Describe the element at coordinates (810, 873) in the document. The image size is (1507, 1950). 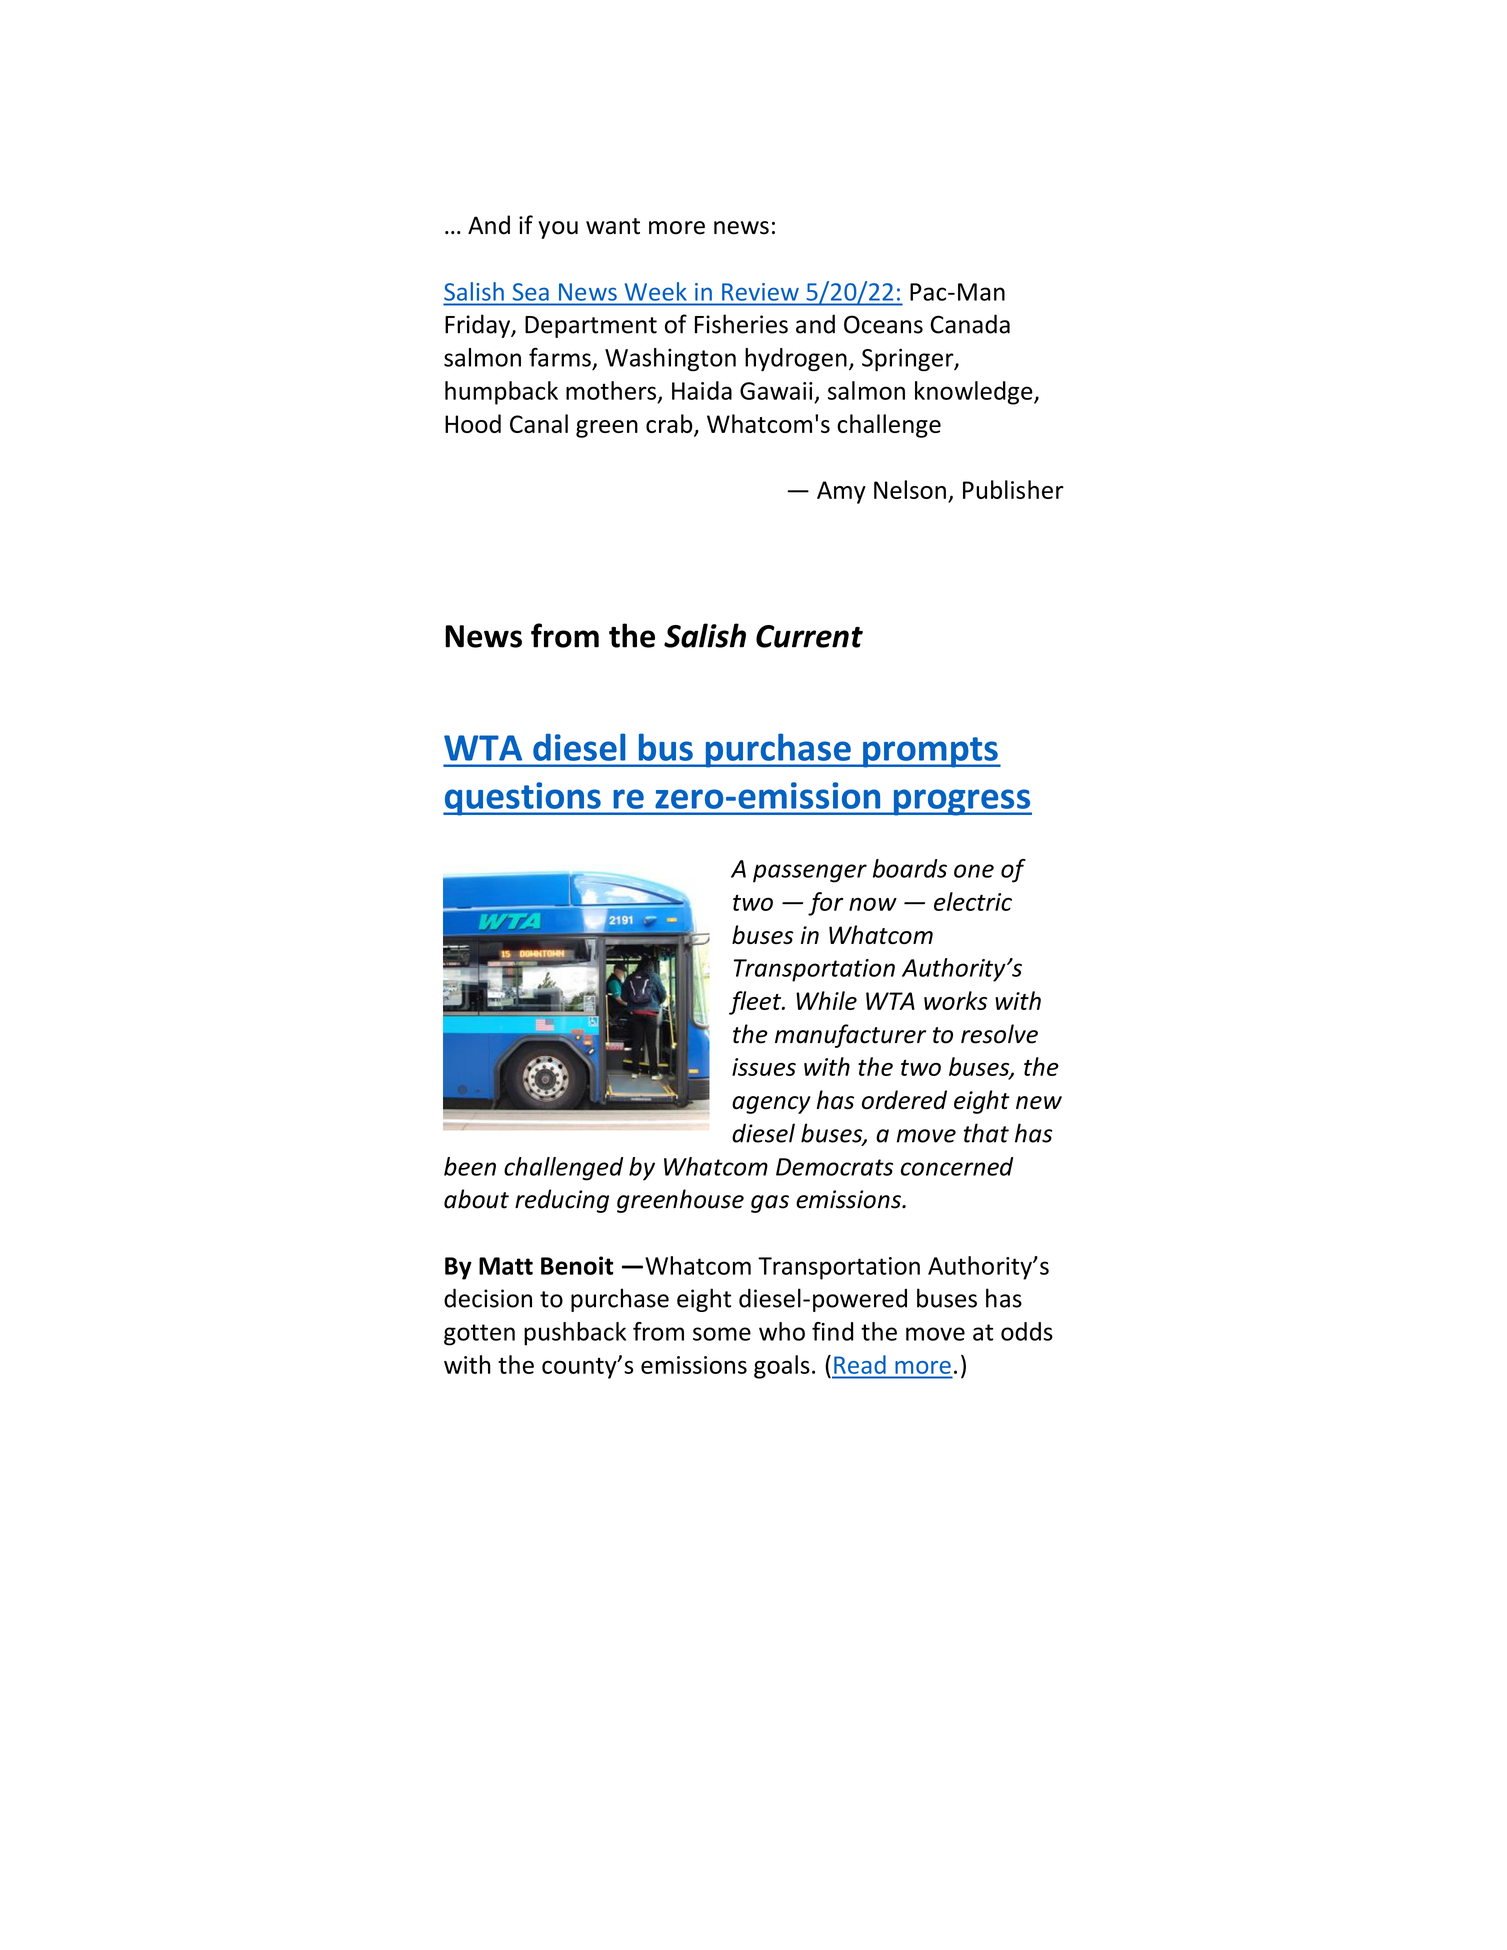
I see `passenger` at that location.
